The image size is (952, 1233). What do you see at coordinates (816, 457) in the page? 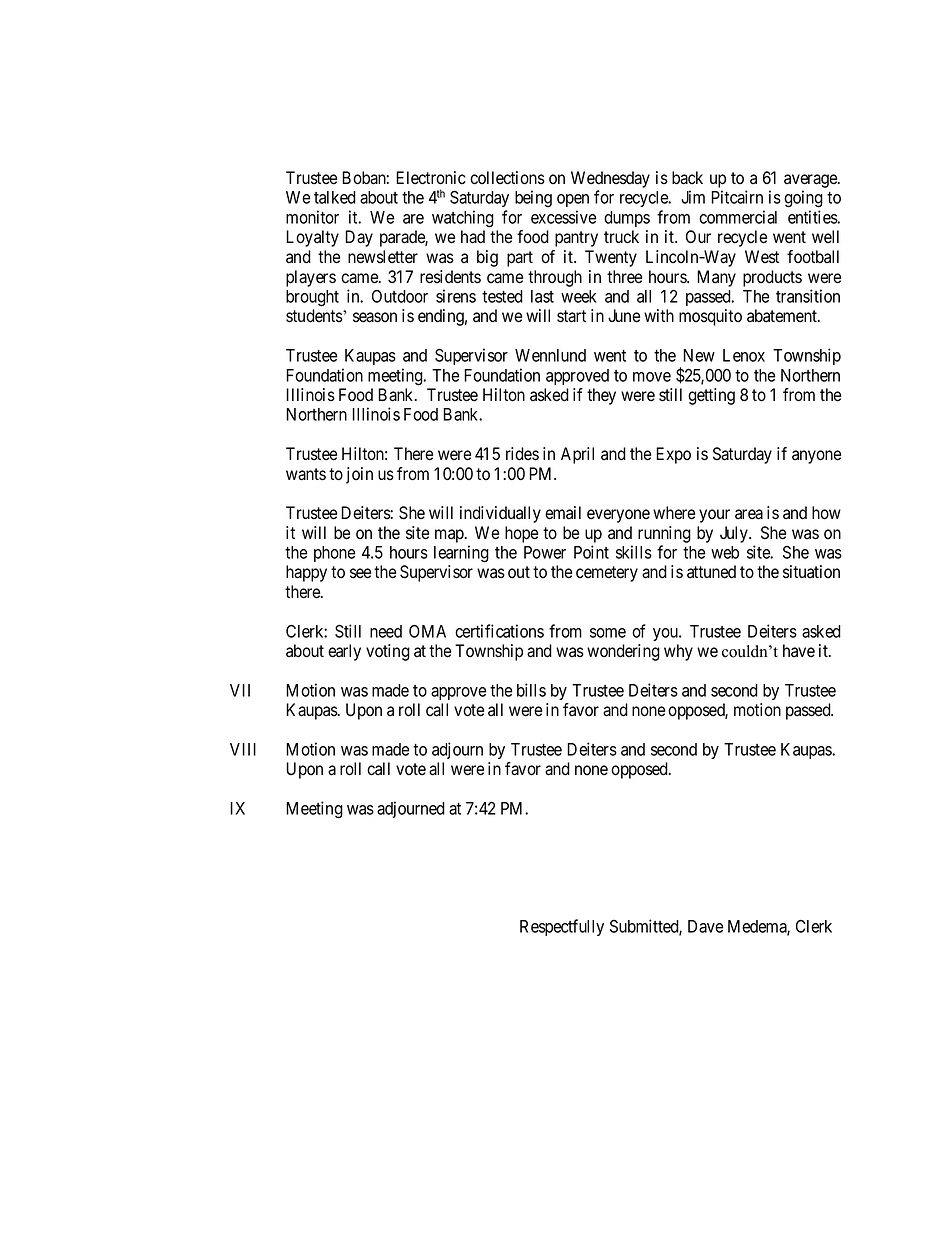
I see `anyone` at bounding box center [816, 457].
